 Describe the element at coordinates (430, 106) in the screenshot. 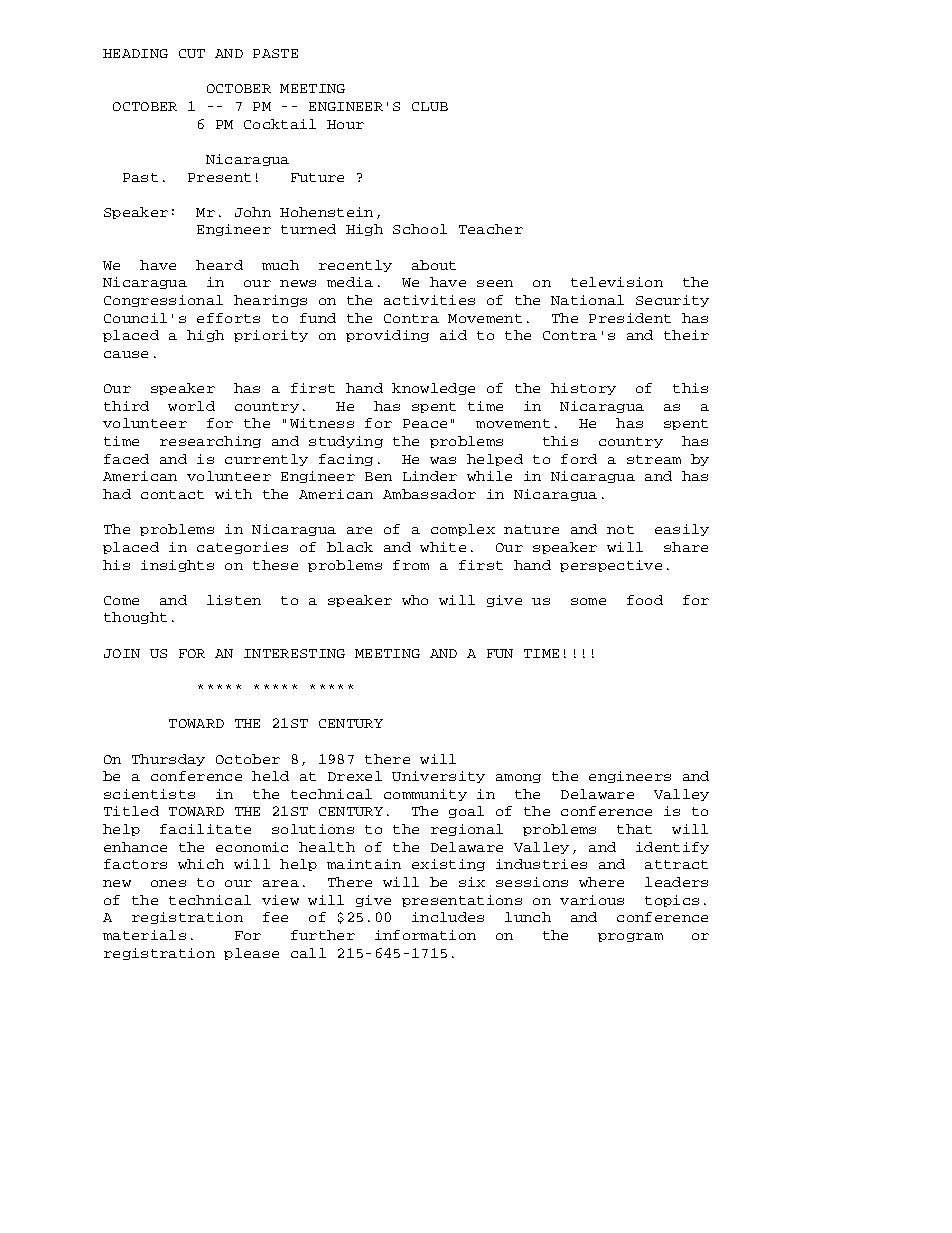

I see `CLUB` at that location.
